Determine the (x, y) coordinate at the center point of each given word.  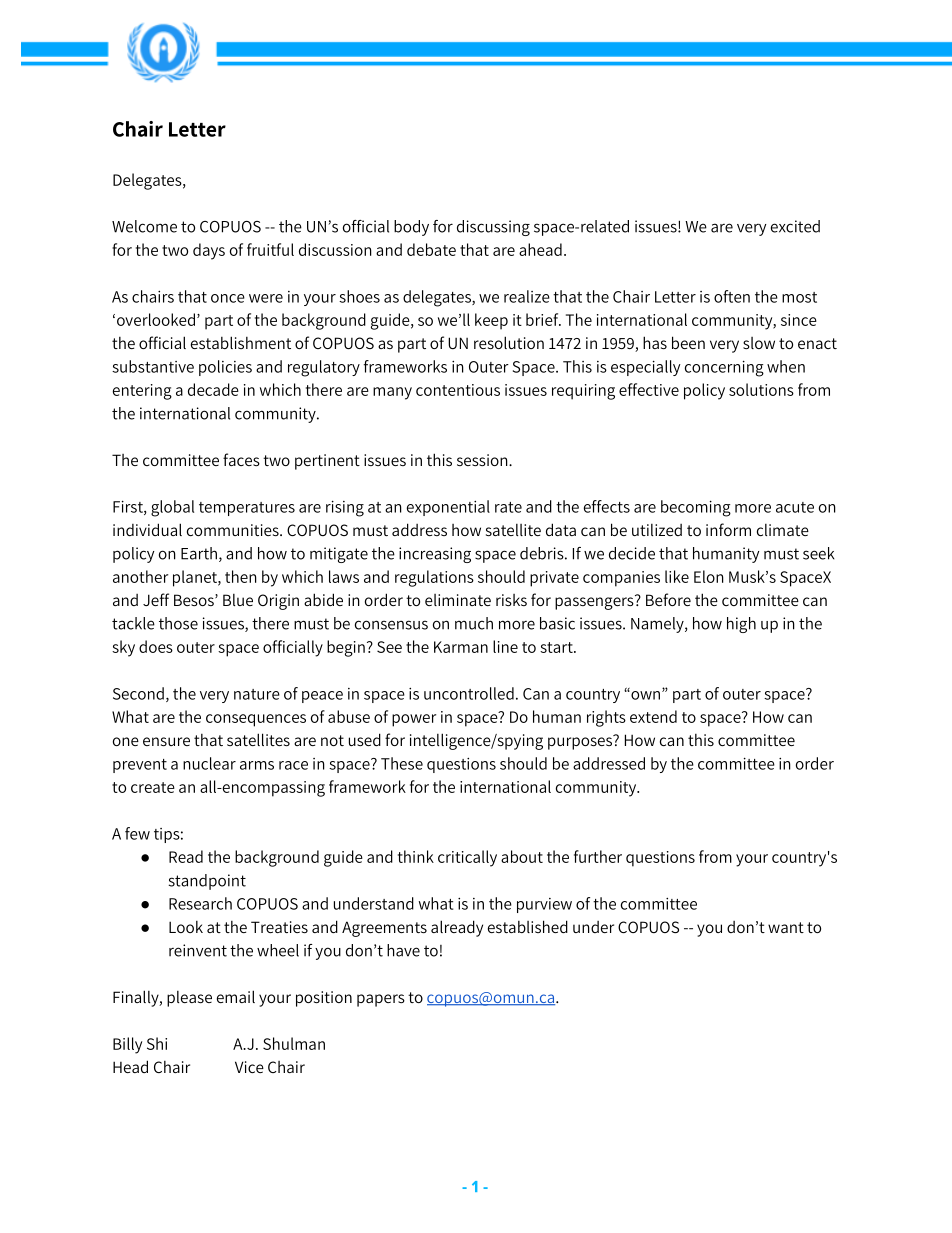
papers (381, 1000)
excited (795, 226)
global (172, 508)
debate (431, 249)
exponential (448, 508)
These (402, 763)
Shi (157, 1043)
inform (728, 529)
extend (653, 716)
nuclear (209, 763)
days (209, 251)
